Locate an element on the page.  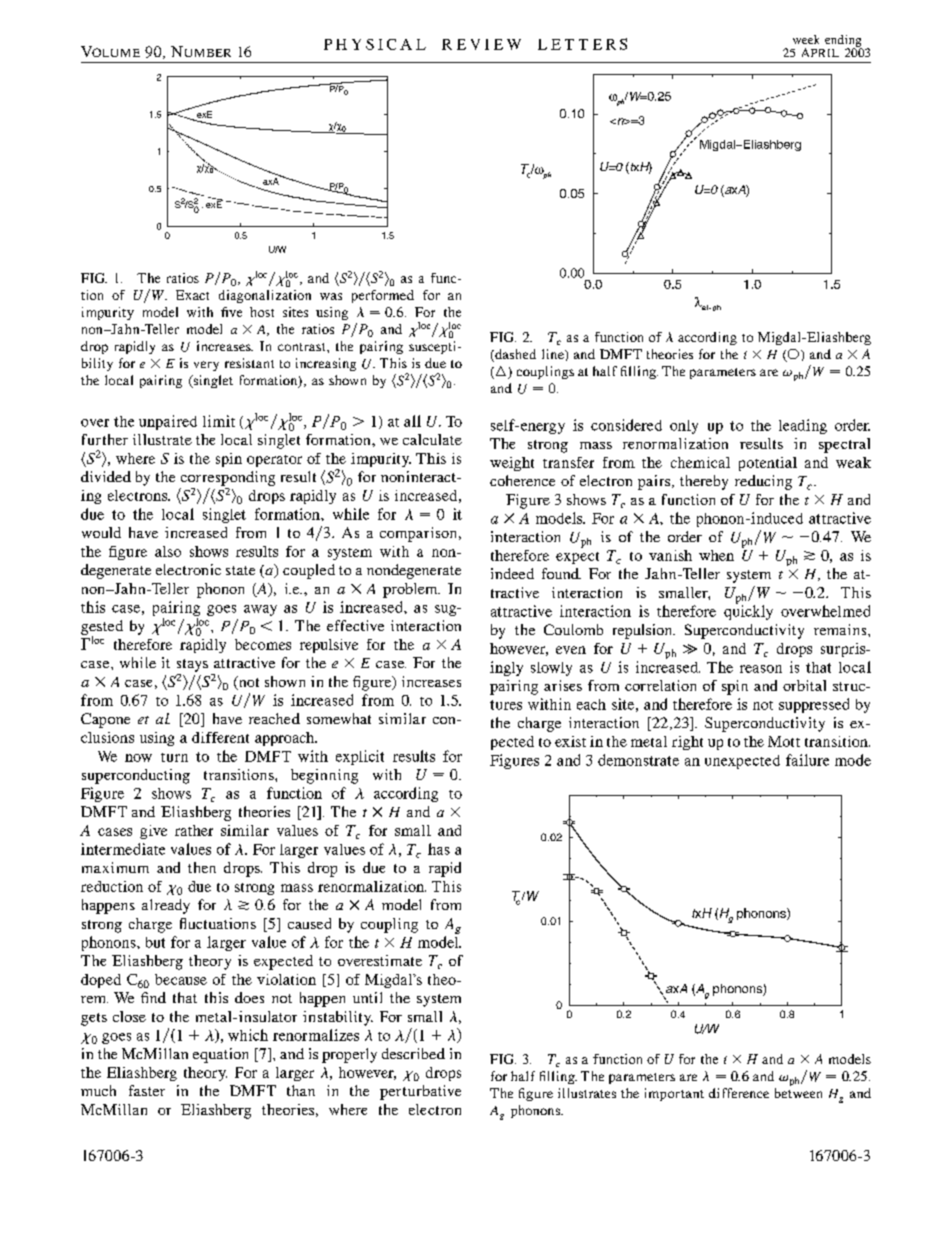
arises is located at coordinates (563, 685).
